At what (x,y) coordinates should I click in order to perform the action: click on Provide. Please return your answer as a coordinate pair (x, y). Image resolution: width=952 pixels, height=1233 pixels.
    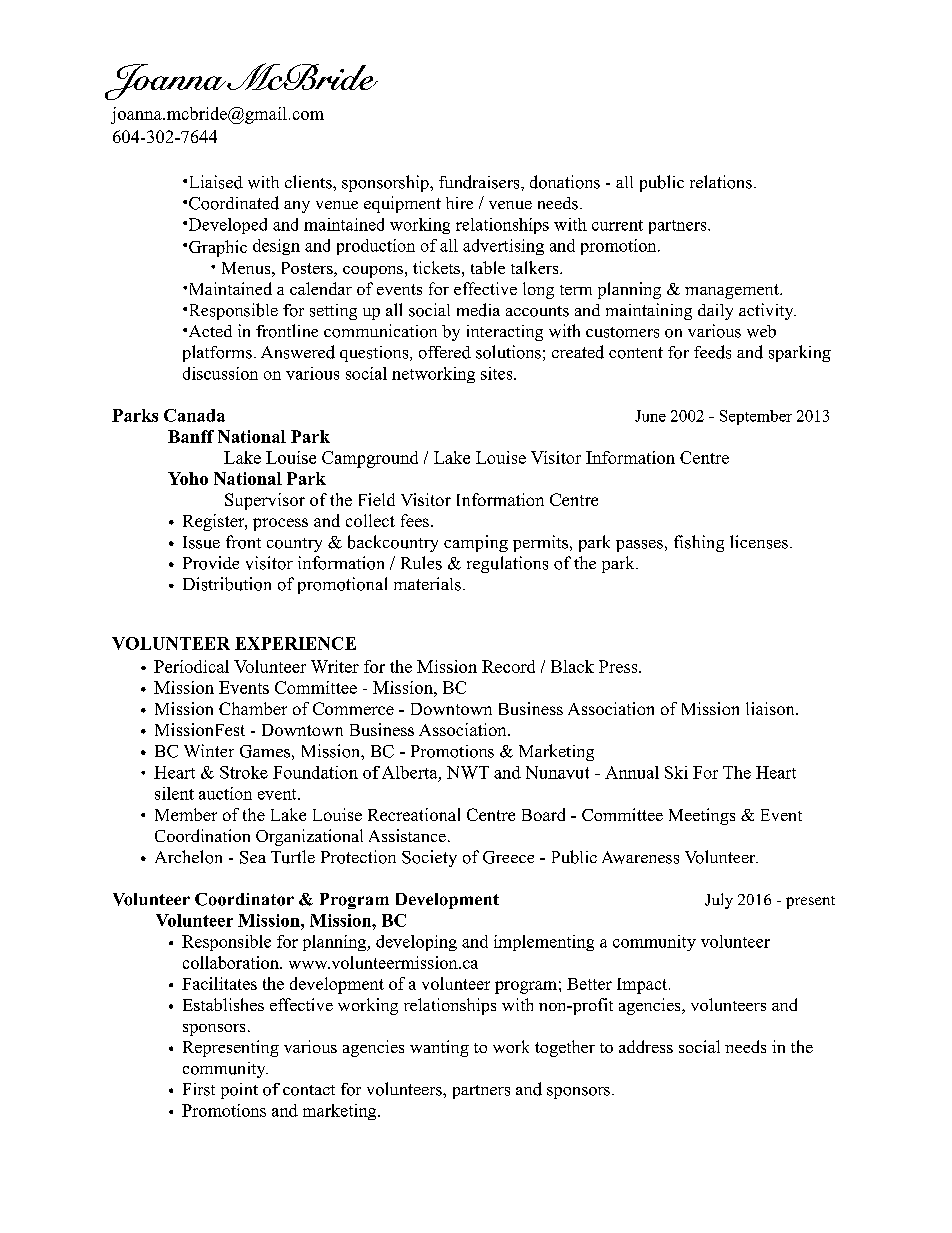
    Looking at the image, I should click on (211, 563).
